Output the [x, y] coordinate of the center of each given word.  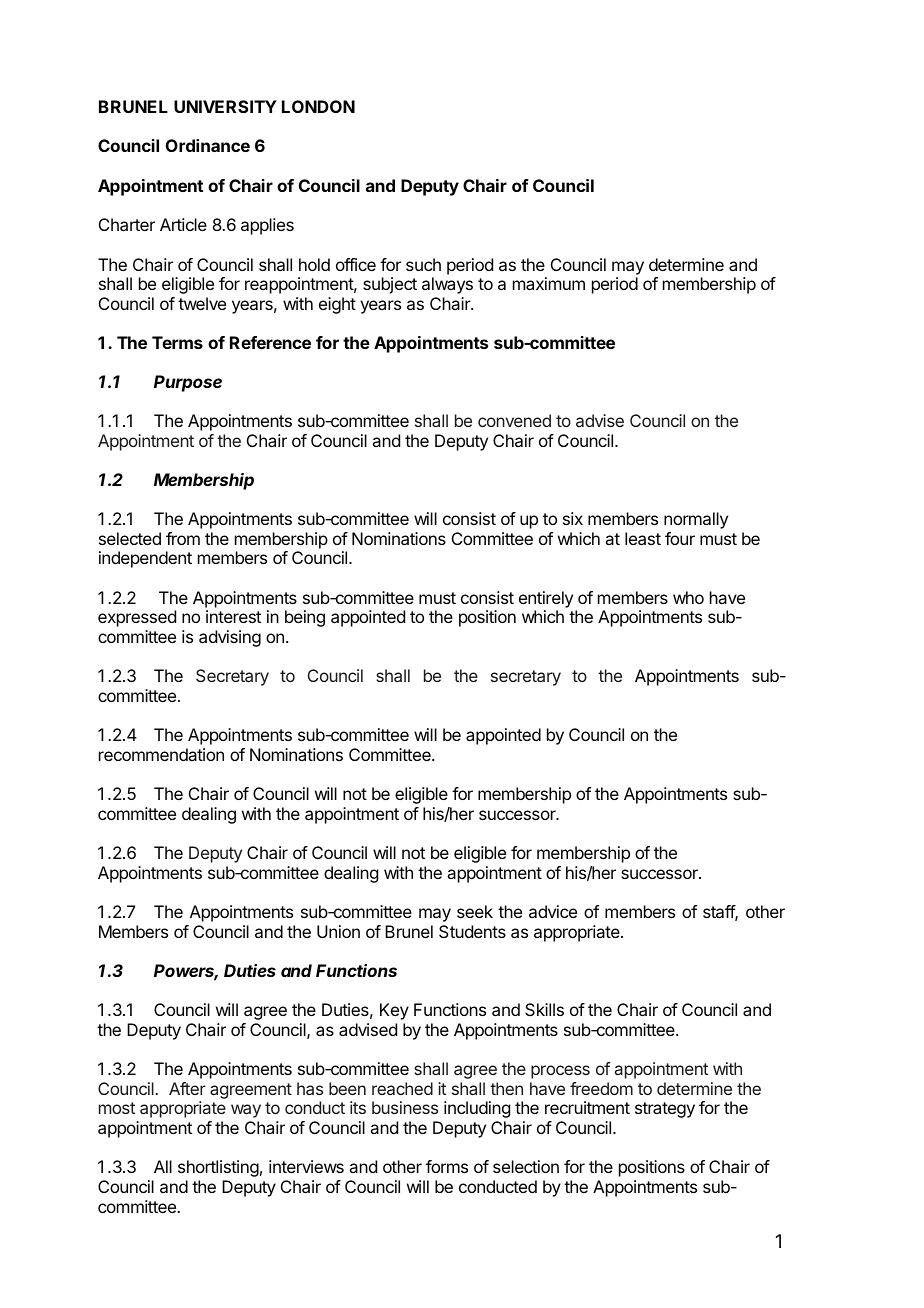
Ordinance [208, 145]
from [183, 538]
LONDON [318, 106]
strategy [665, 1110]
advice [553, 911]
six [573, 518]
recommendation [161, 754]
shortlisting [218, 1168]
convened [514, 420]
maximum [549, 283]
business [405, 1107]
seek [475, 911]
